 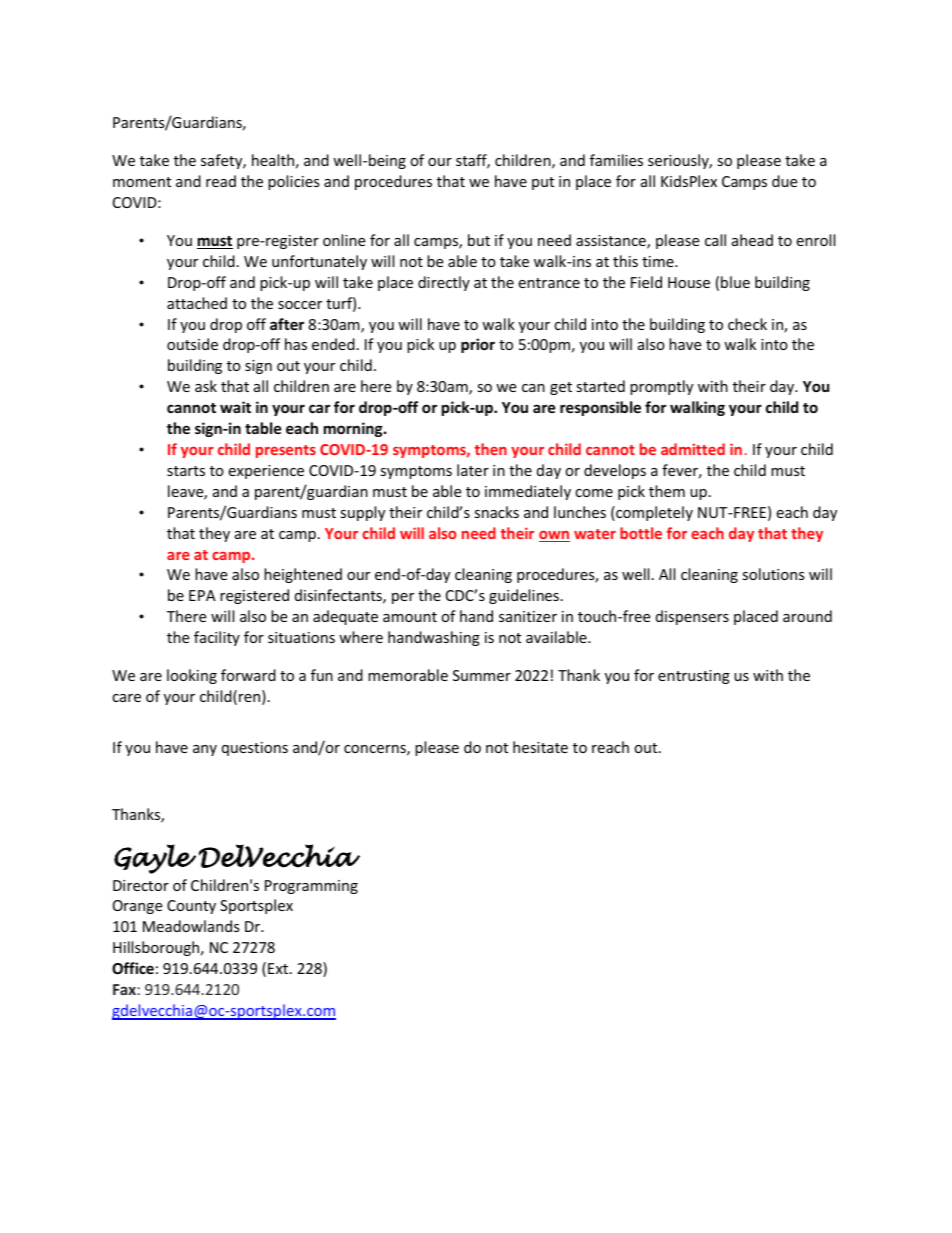 What do you see at coordinates (694, 677) in the document?
I see `entrusting` at bounding box center [694, 677].
